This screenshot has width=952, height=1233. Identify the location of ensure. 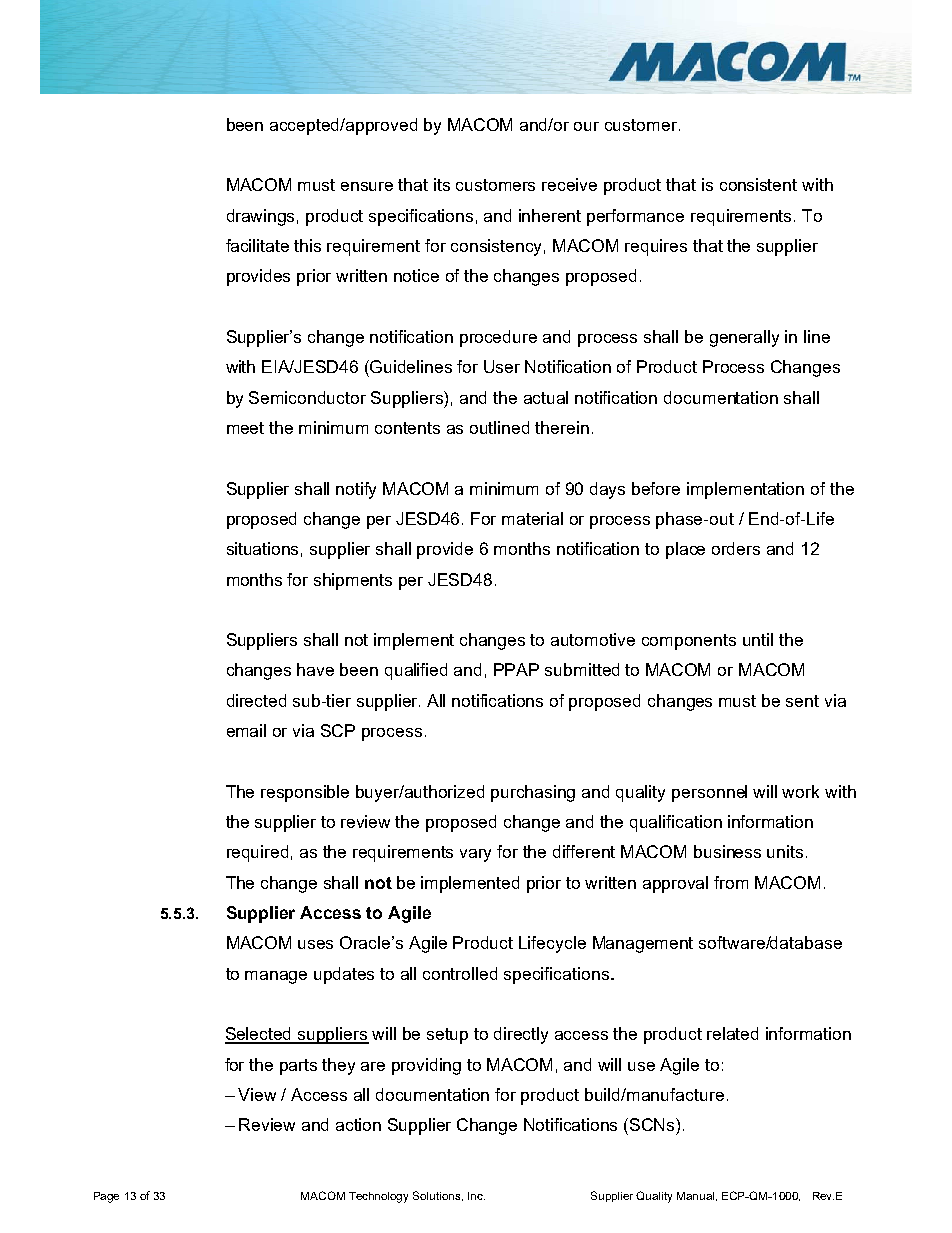
(367, 186).
